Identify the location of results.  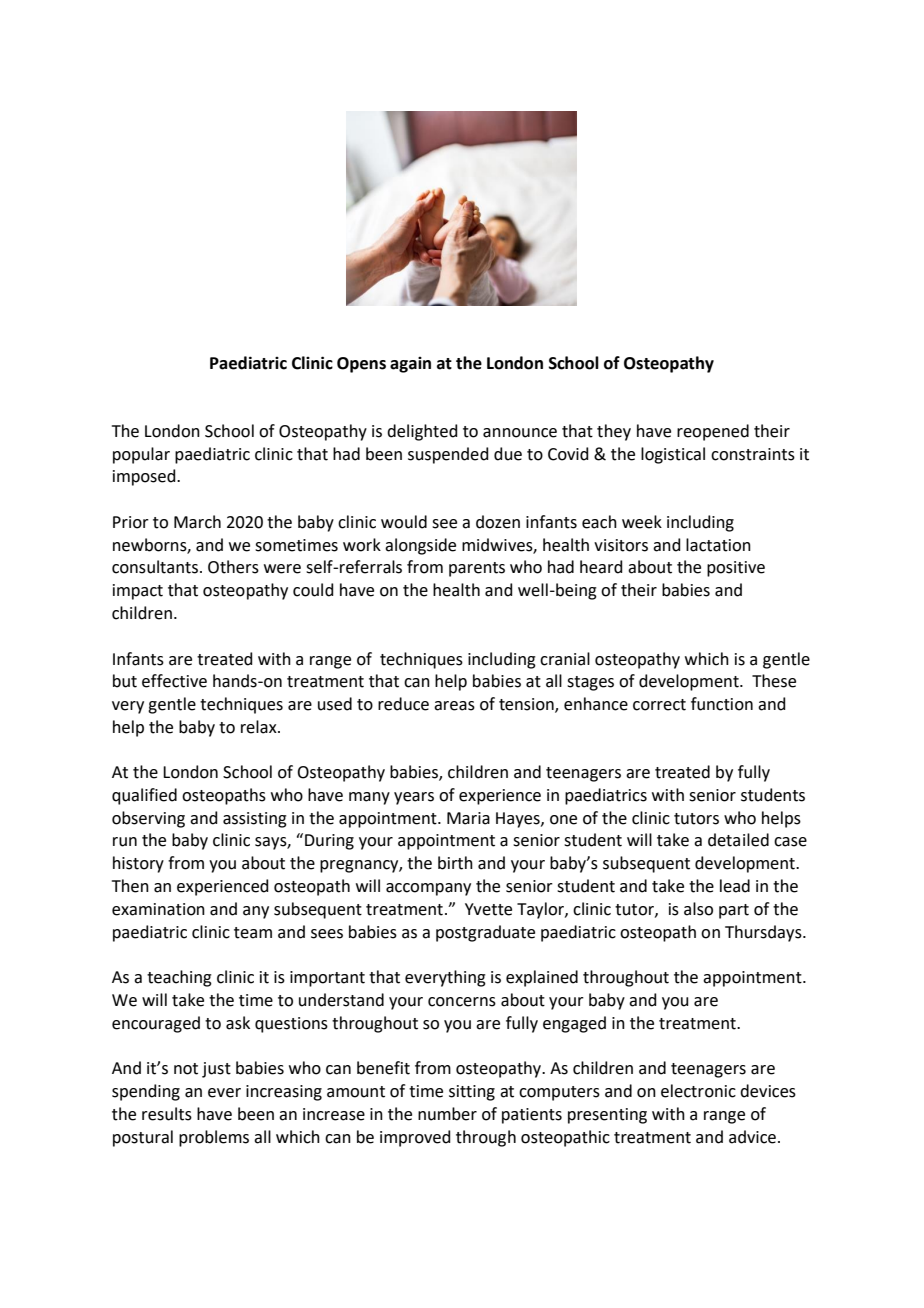
(167, 1114).
